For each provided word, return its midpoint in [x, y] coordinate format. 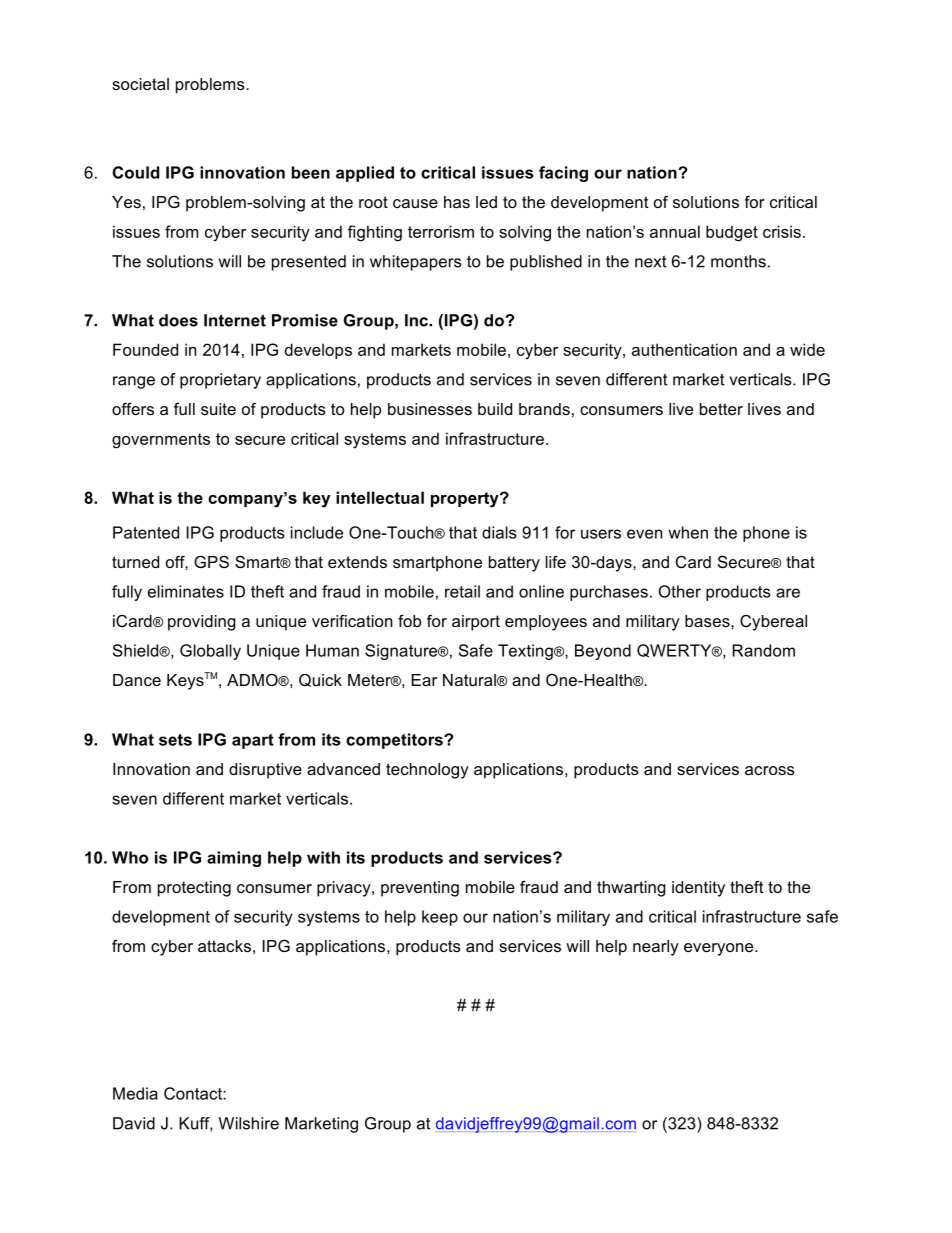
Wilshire [249, 1123]
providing [202, 623]
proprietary [220, 381]
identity [698, 889]
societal [140, 84]
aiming [234, 859]
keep [440, 918]
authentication [684, 349]
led [486, 202]
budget [732, 233]
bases [708, 621]
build [495, 409]
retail [462, 591]
